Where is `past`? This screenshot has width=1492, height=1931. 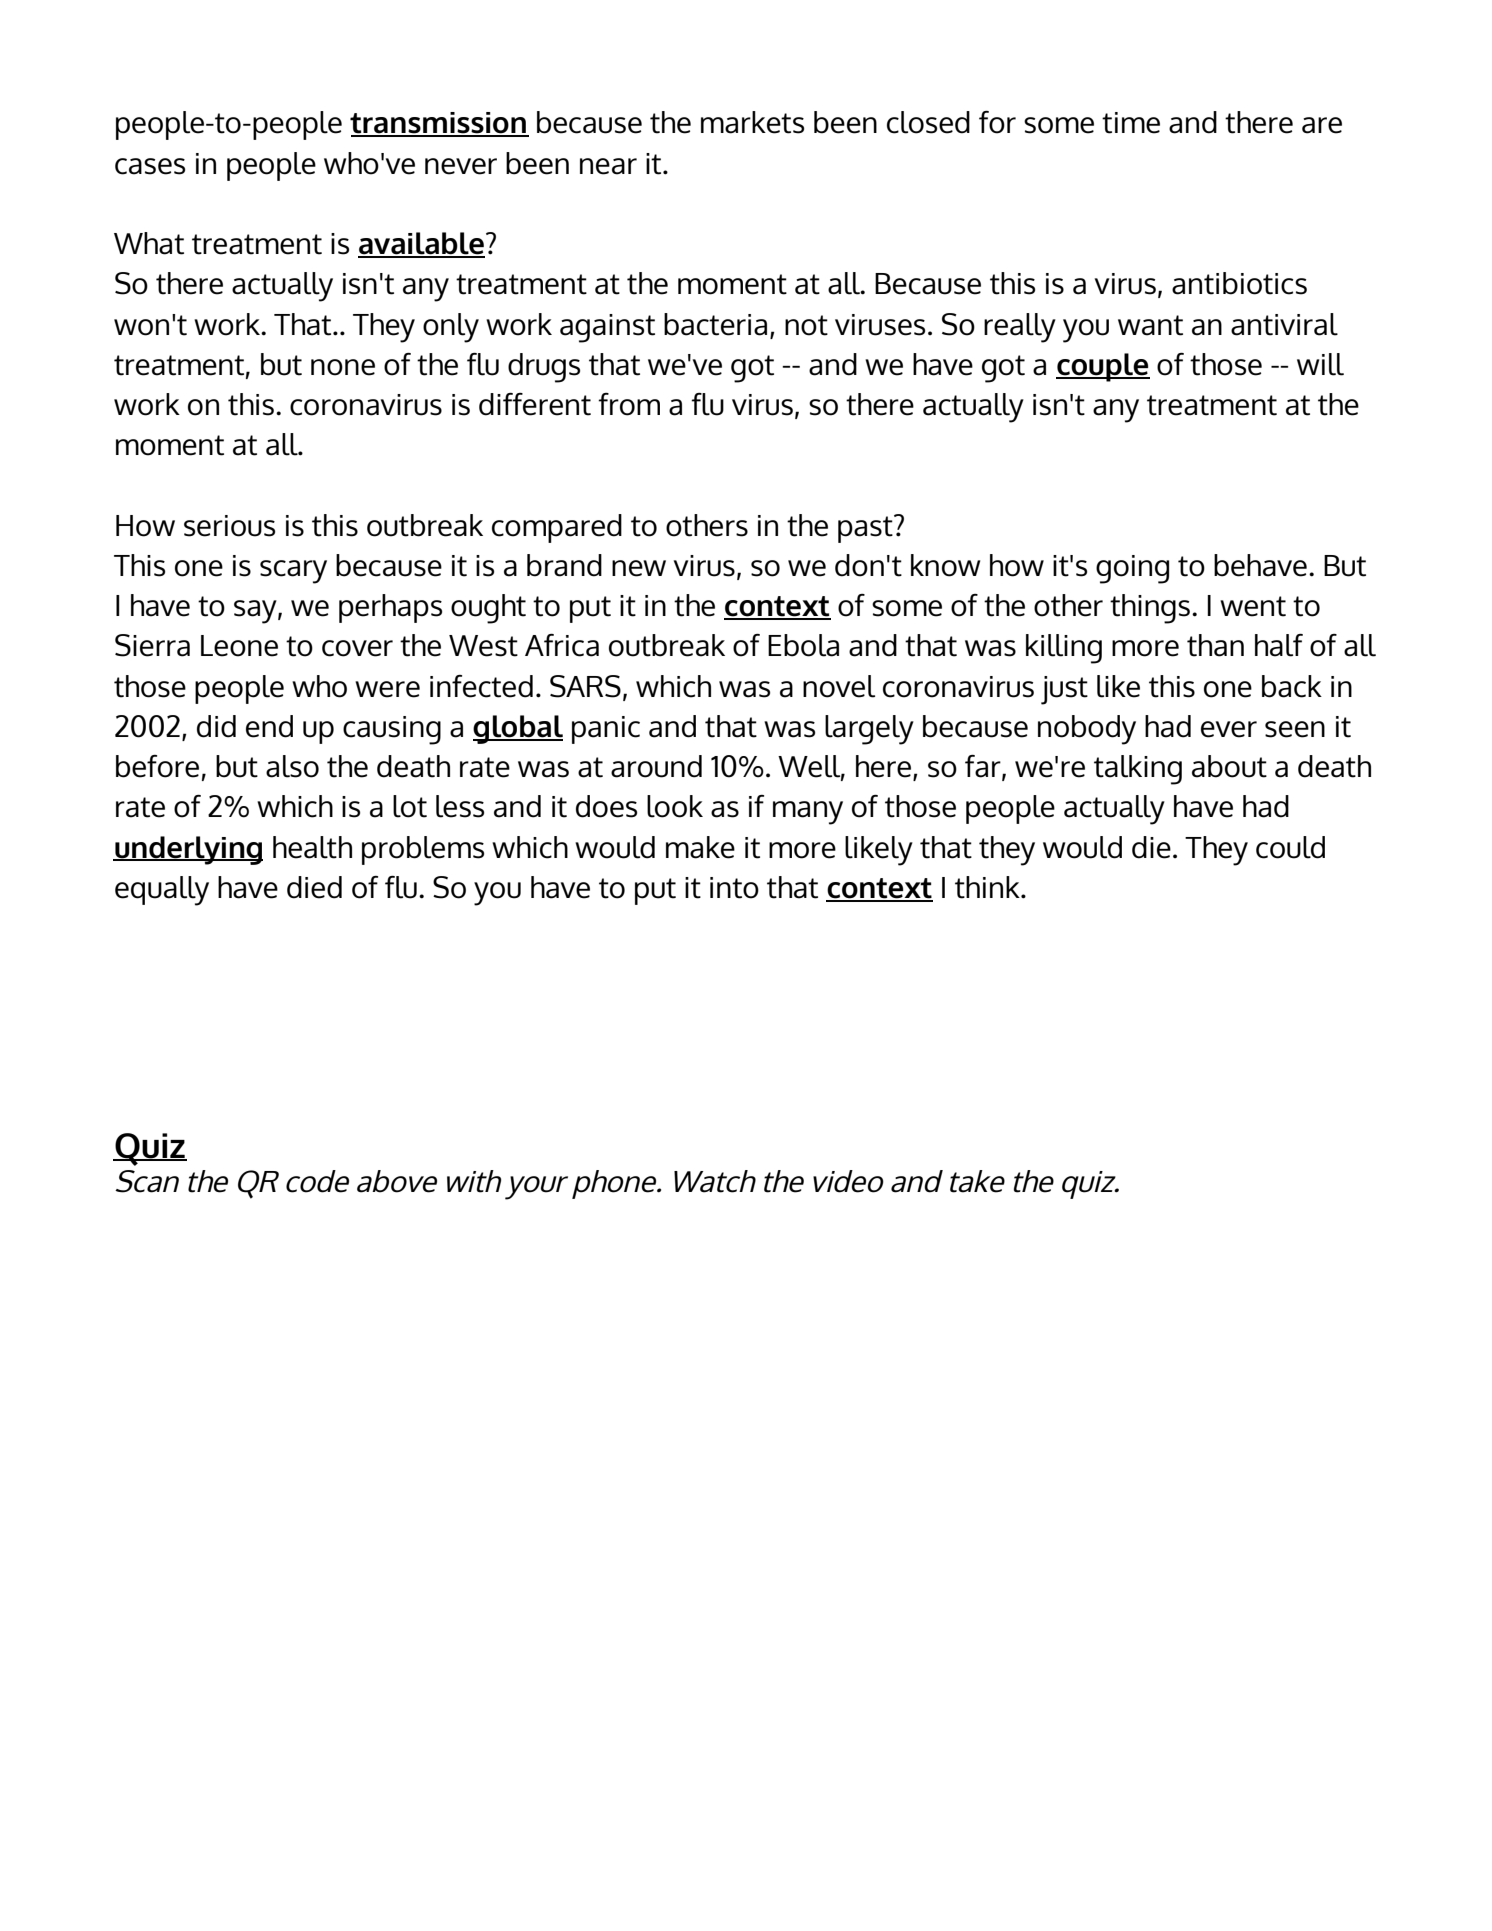 past is located at coordinates (866, 529).
